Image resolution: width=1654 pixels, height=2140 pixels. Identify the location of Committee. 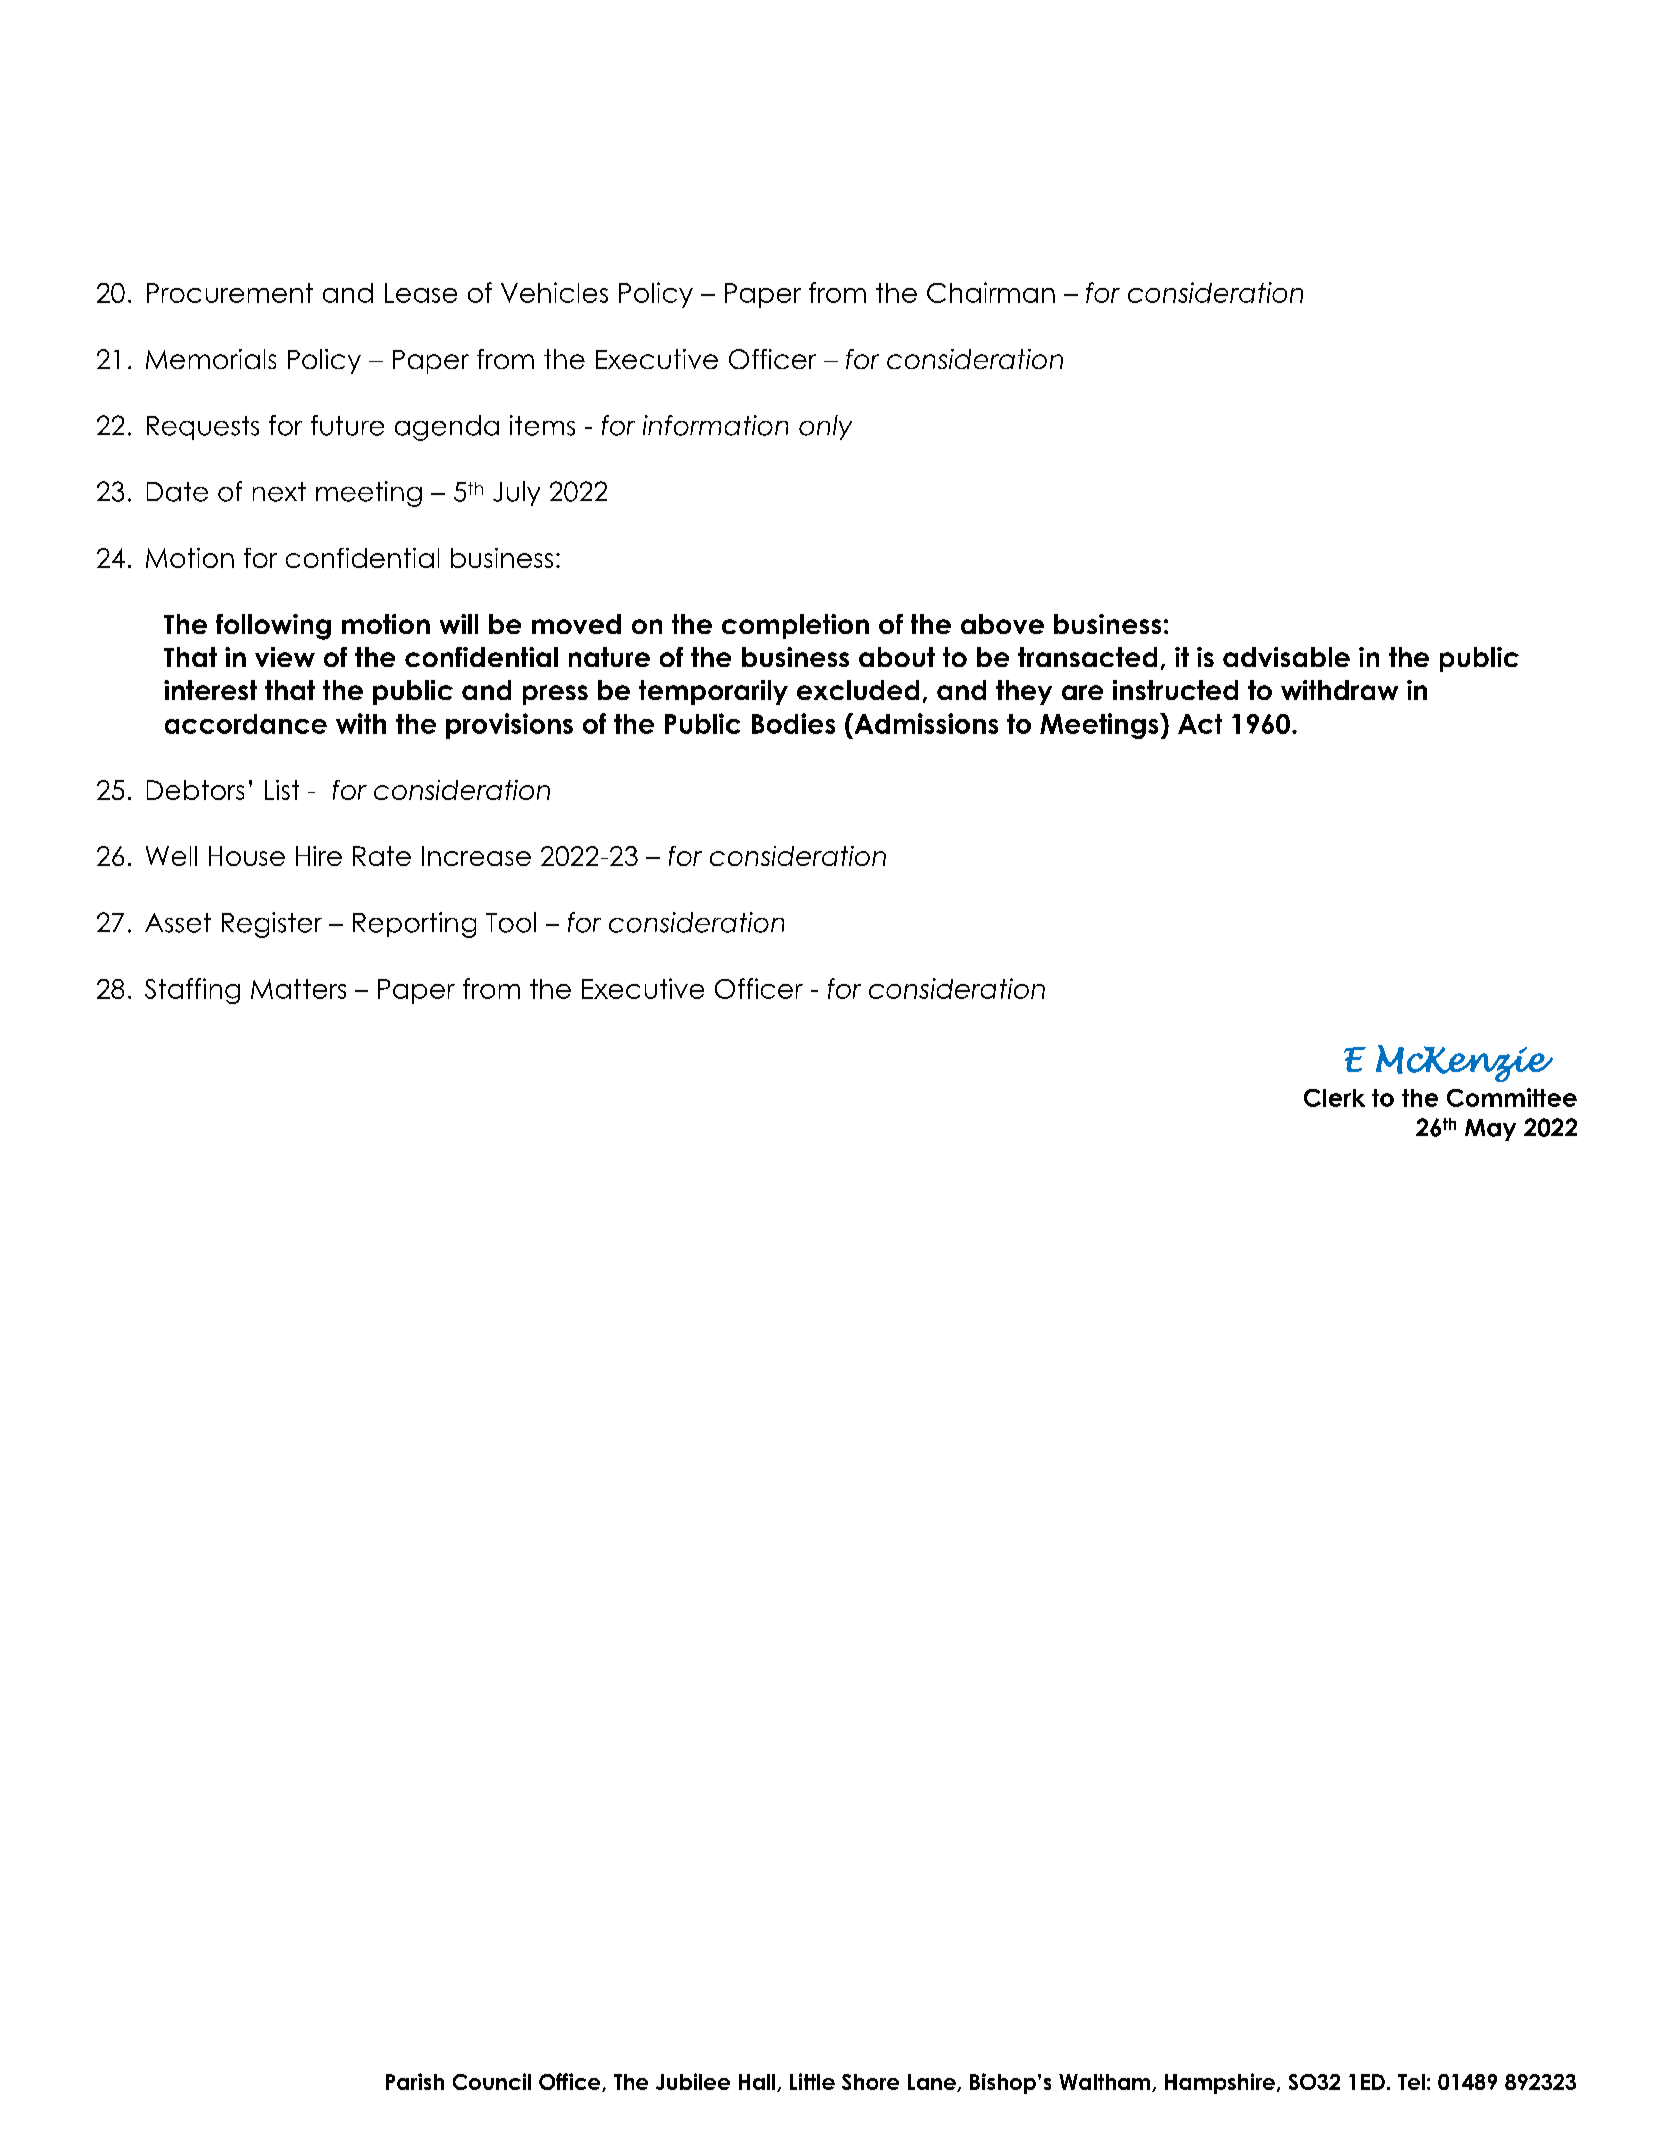
(1512, 1097).
